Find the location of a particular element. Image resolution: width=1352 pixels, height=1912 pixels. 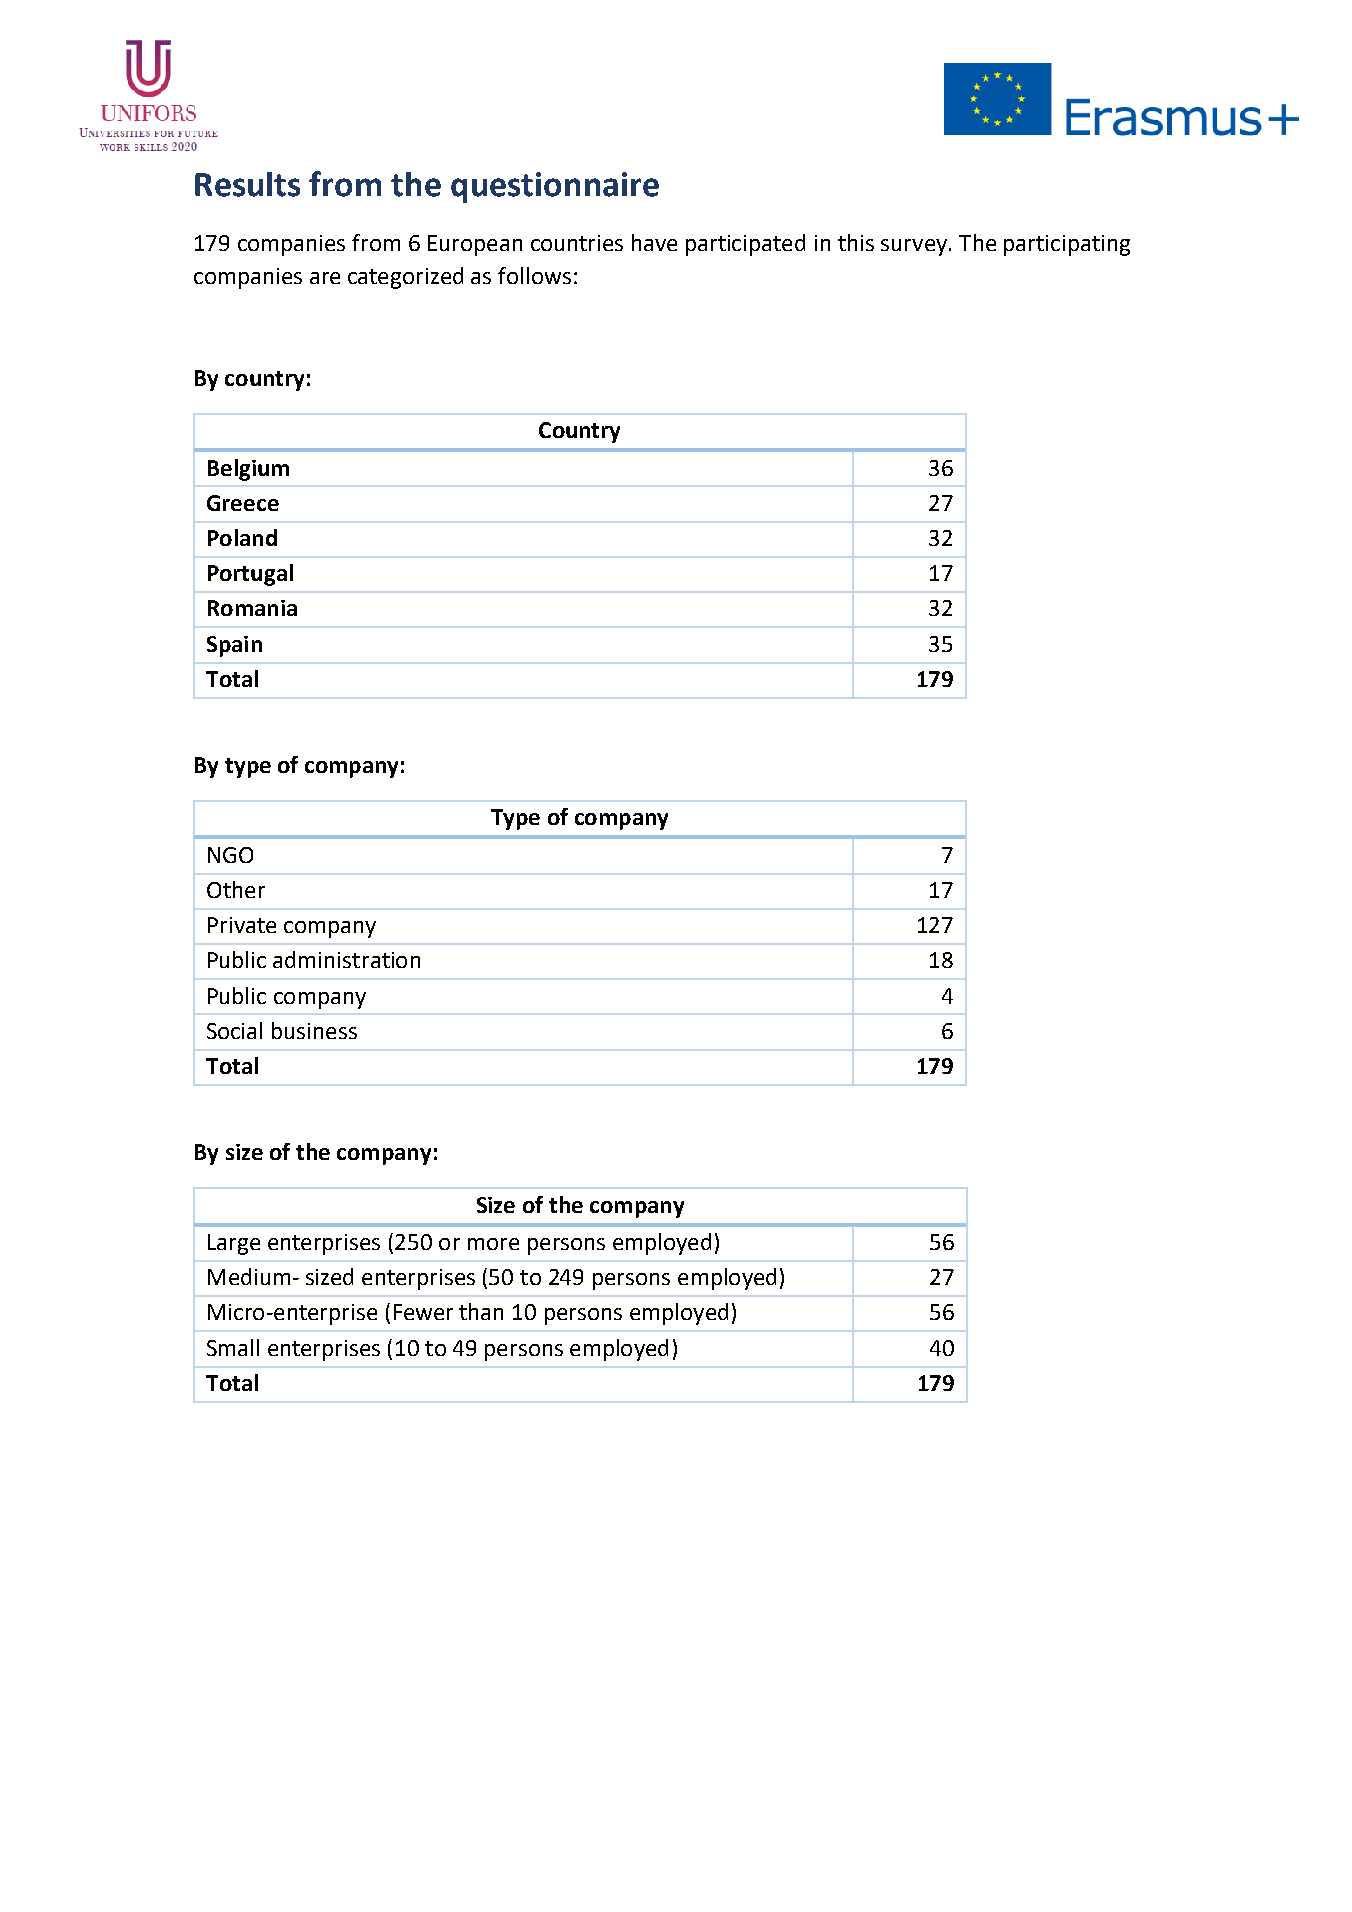

business is located at coordinates (314, 1030).
